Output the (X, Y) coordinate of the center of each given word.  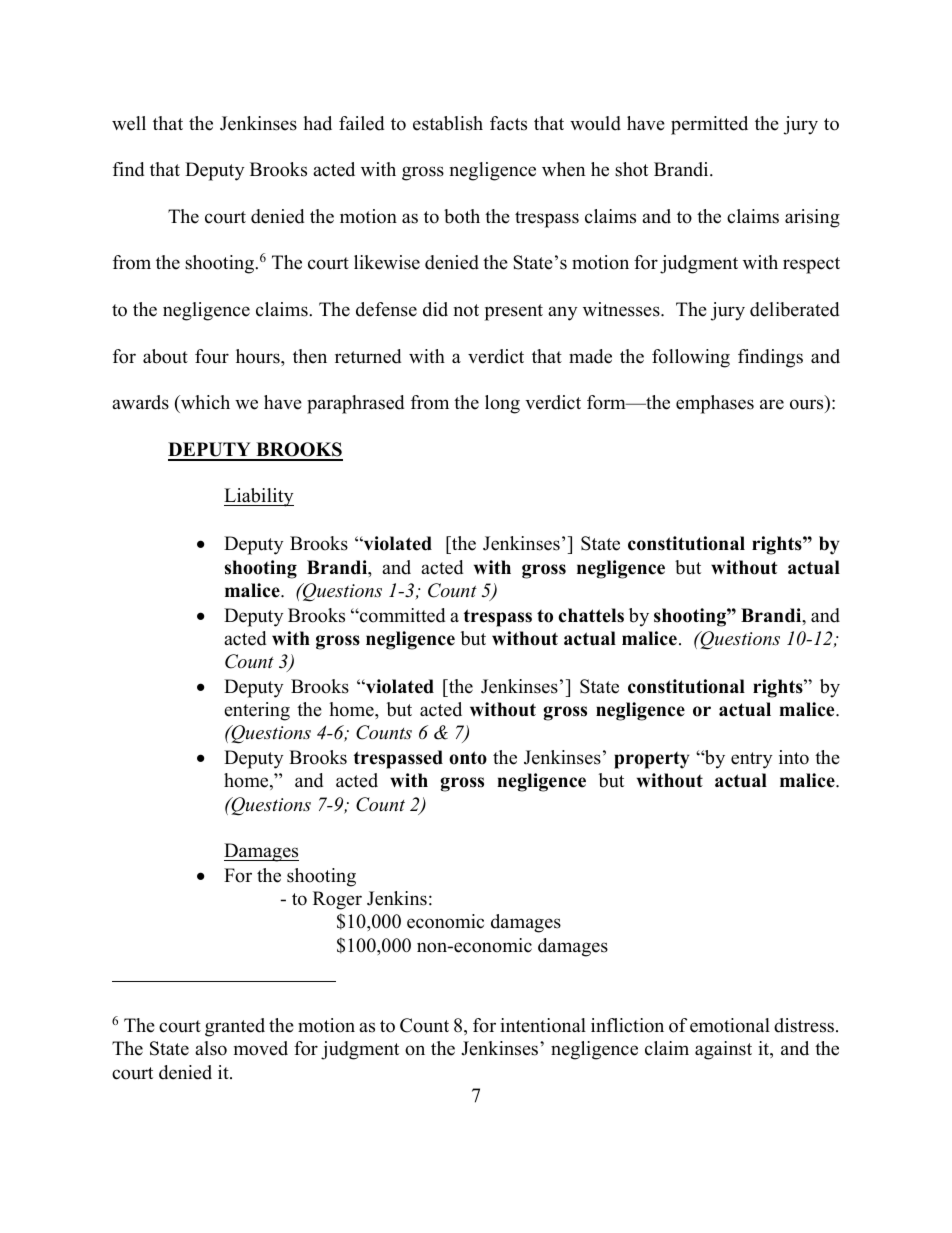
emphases (715, 404)
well (129, 123)
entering (257, 711)
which (204, 404)
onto (468, 758)
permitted (709, 125)
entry (751, 760)
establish (448, 123)
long (502, 404)
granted (235, 1027)
